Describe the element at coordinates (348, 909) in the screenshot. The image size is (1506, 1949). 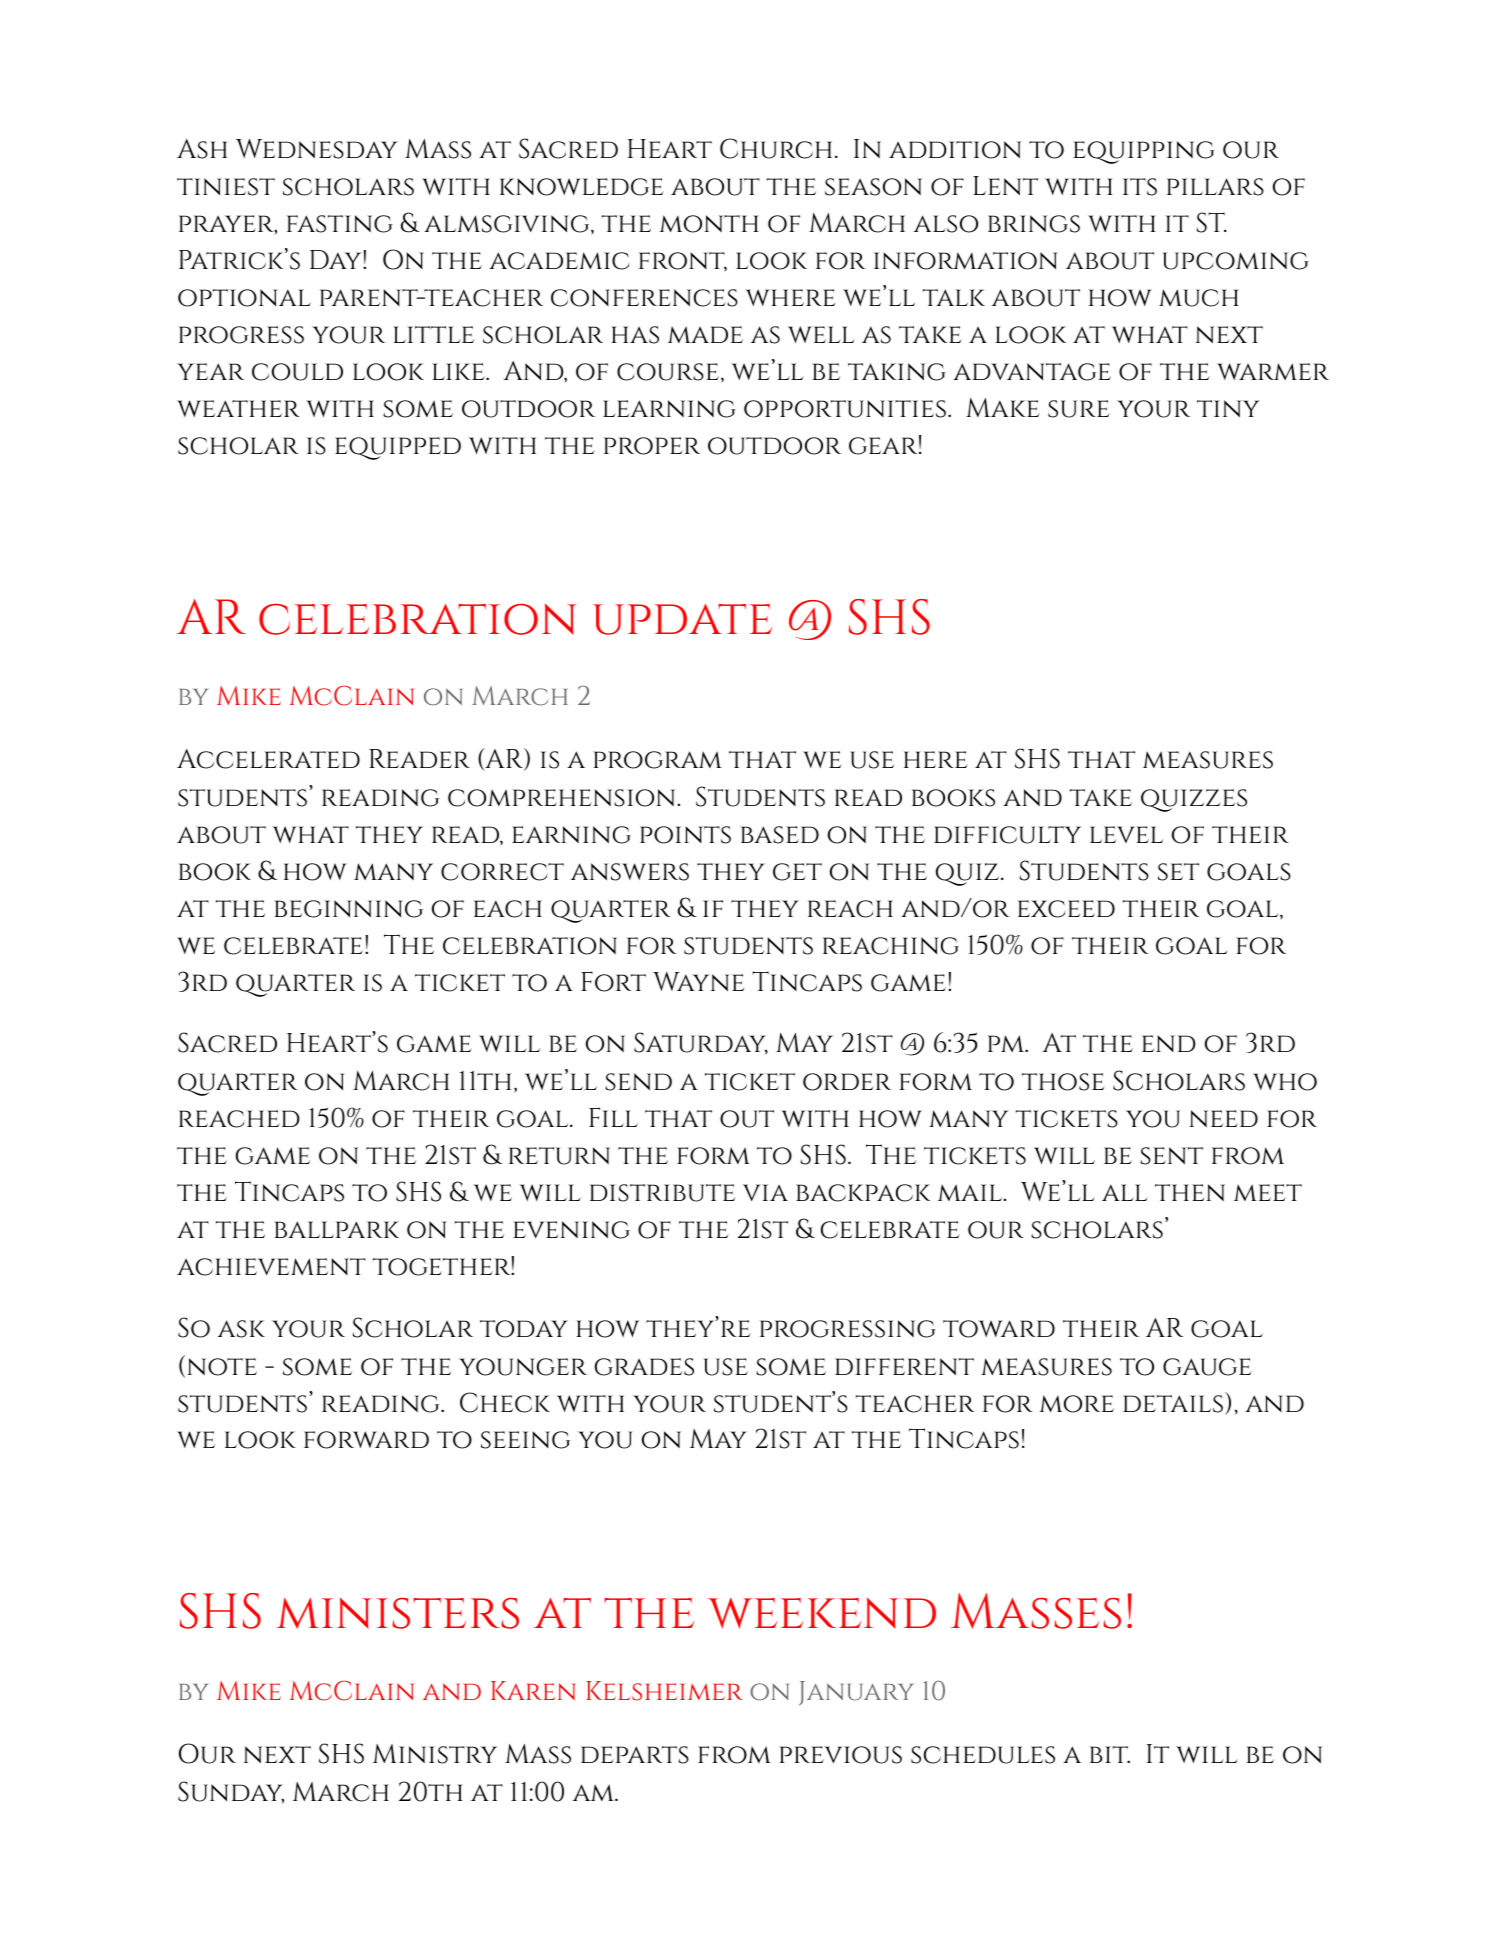
I see `beginning` at that location.
